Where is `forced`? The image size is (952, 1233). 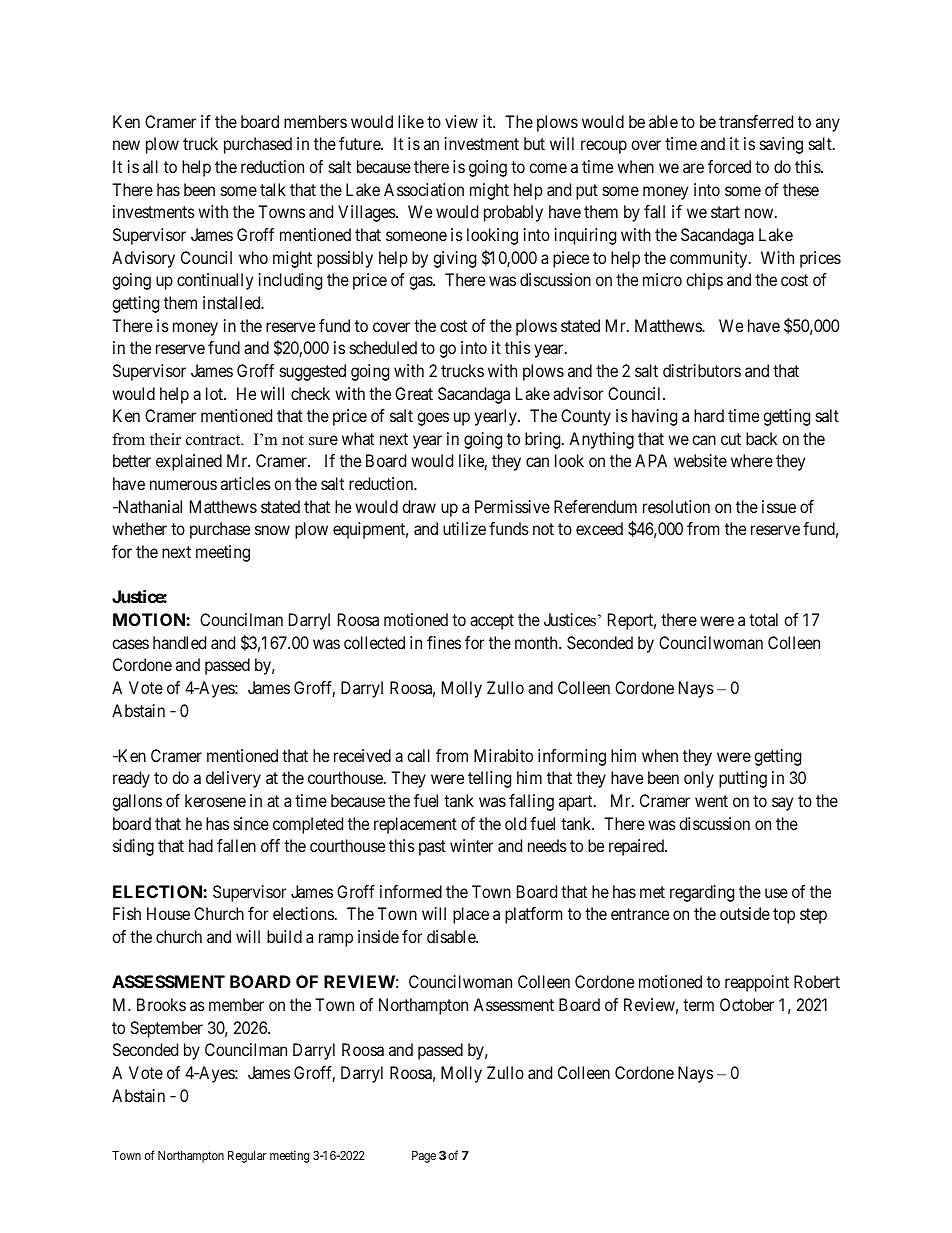
forced is located at coordinates (729, 166).
